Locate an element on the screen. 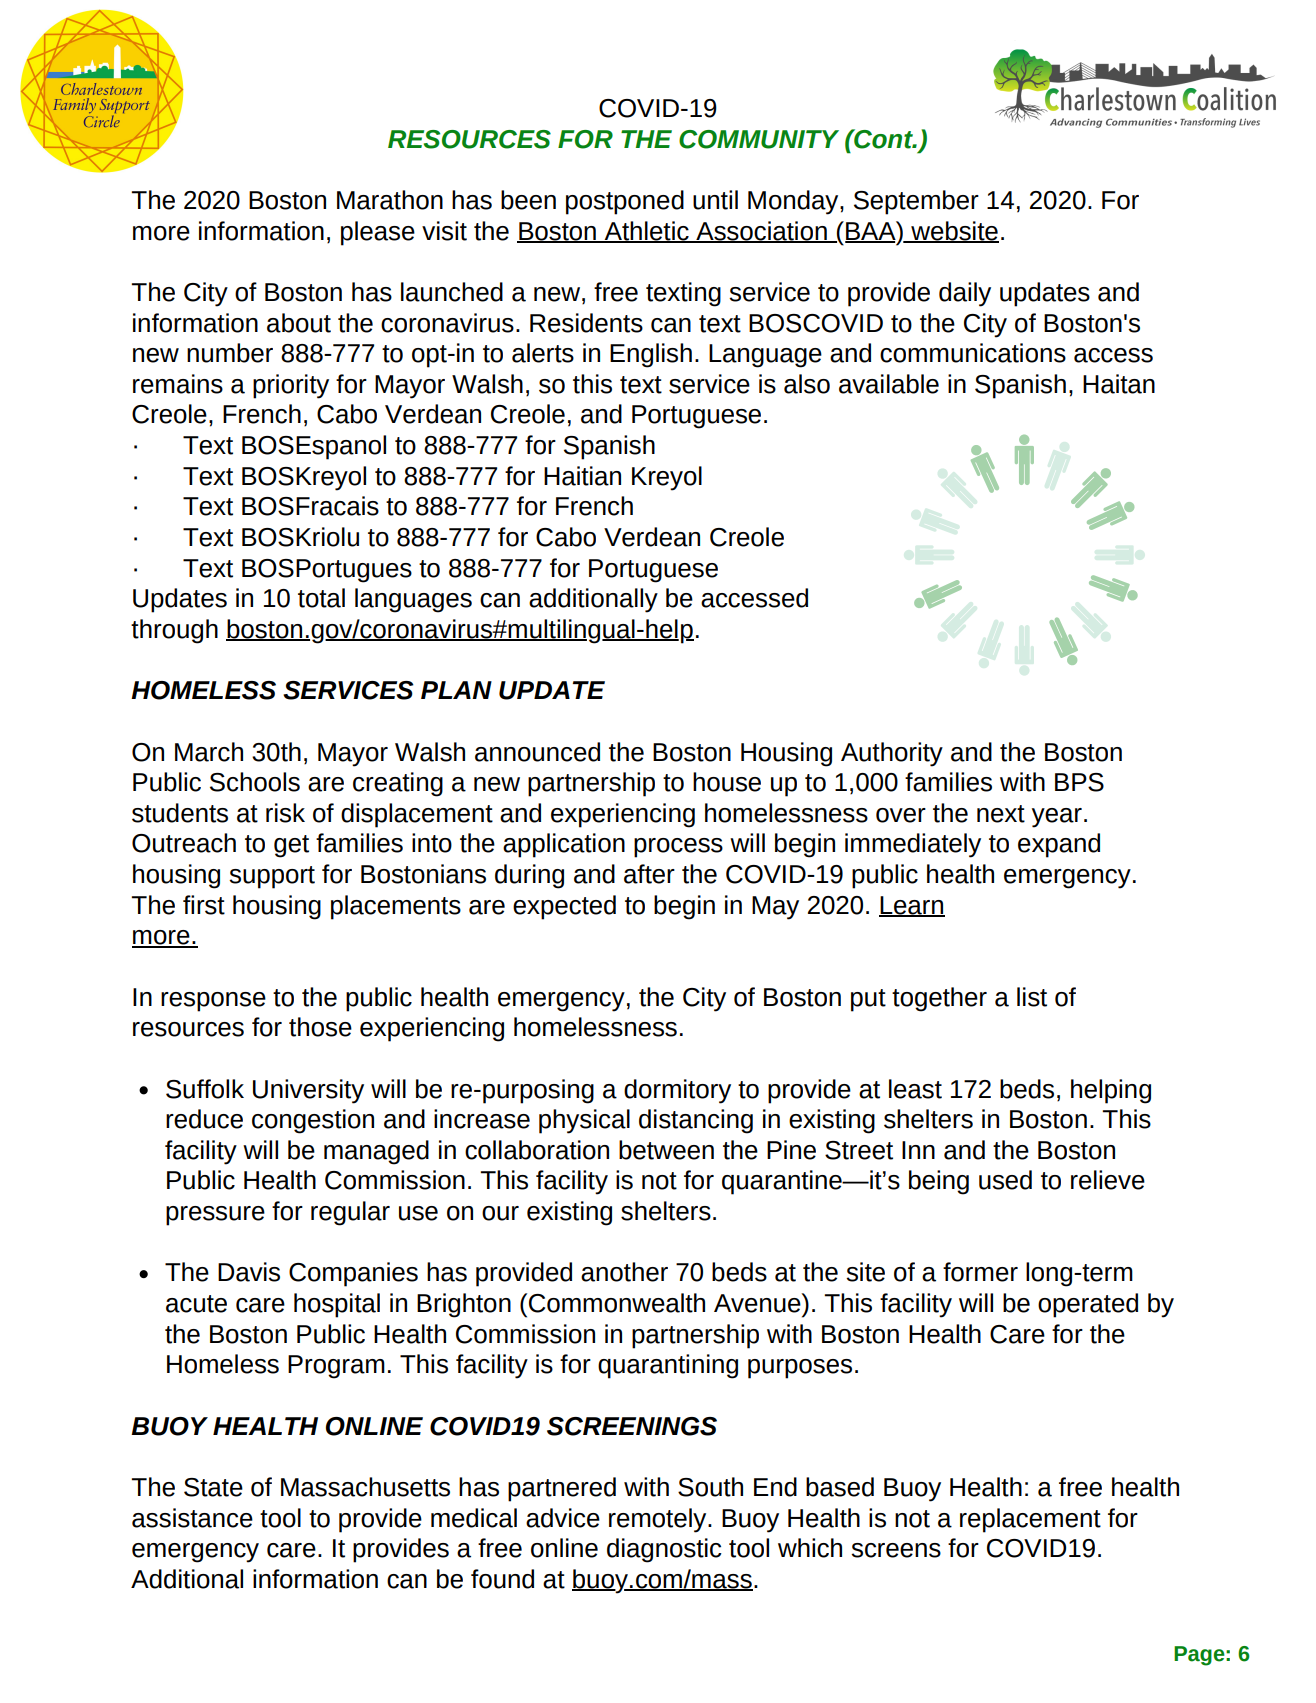  next is located at coordinates (1001, 814).
